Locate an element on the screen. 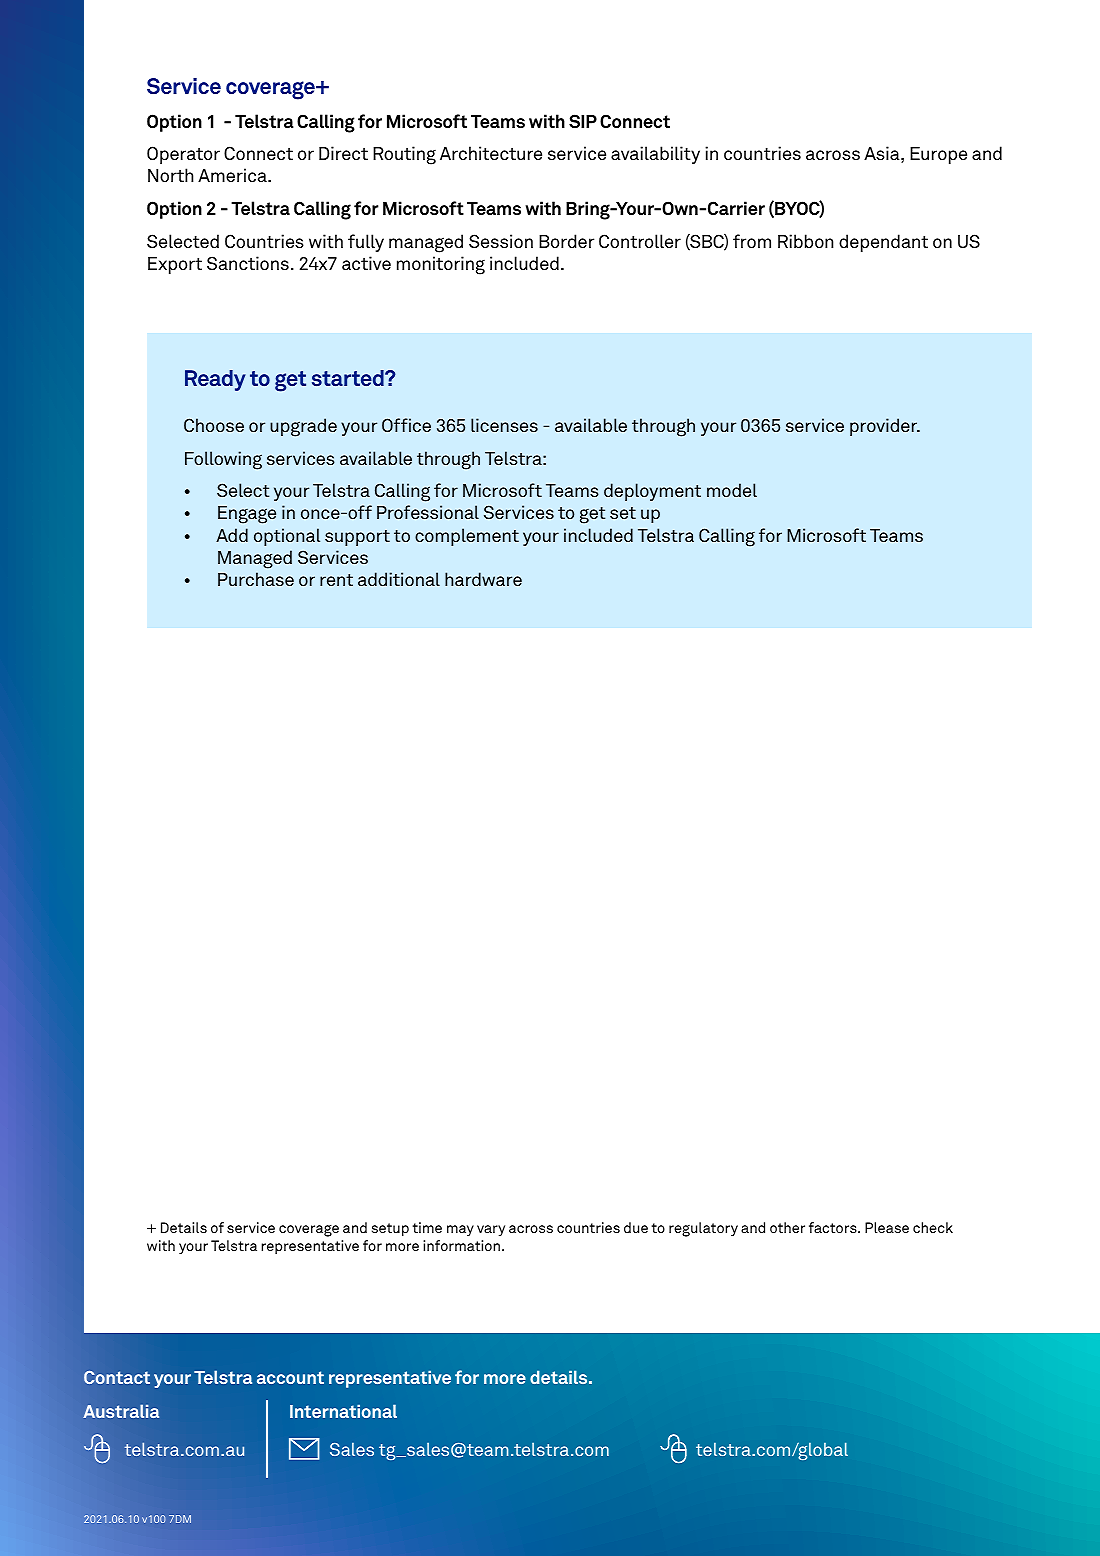  Purchase is located at coordinates (256, 579).
